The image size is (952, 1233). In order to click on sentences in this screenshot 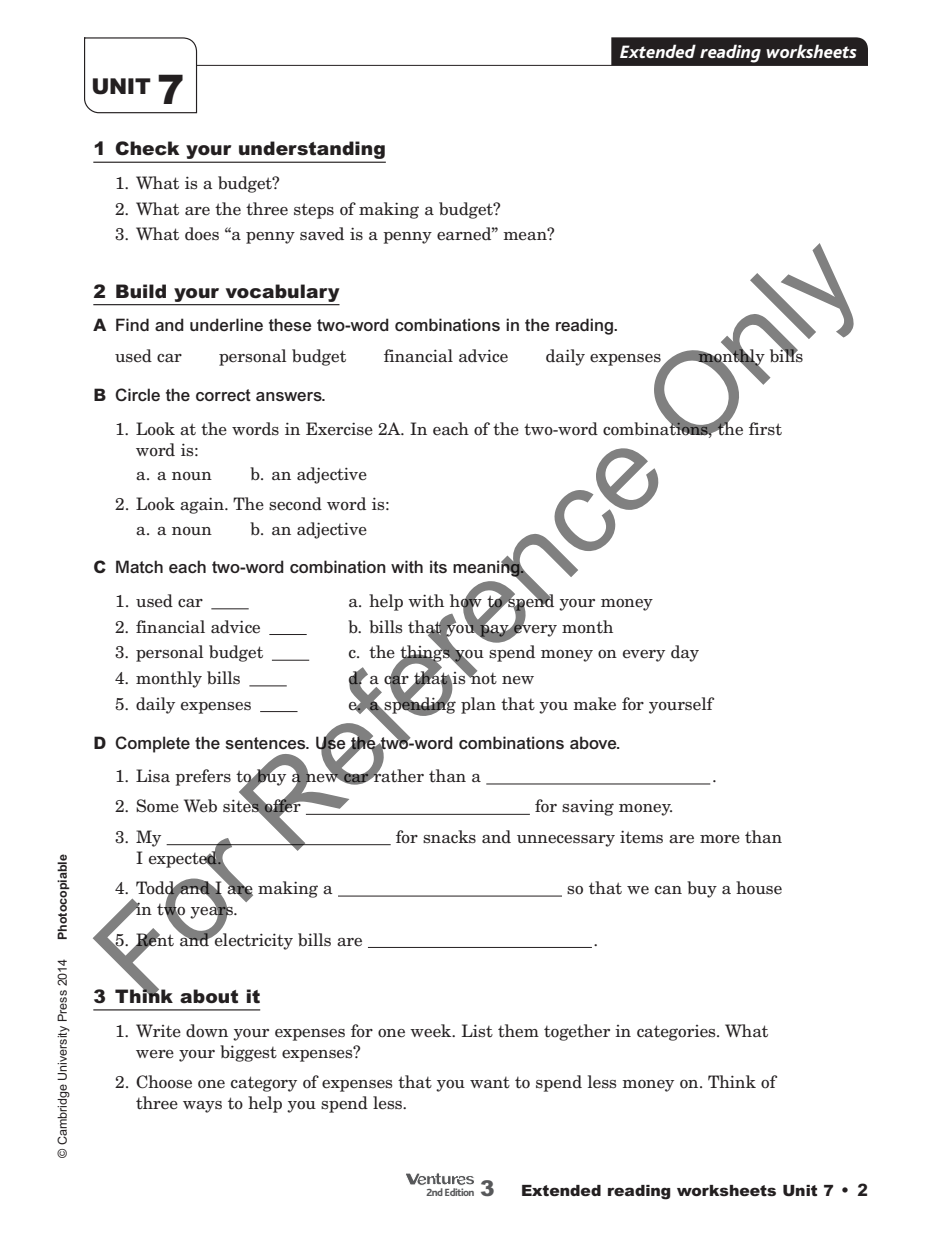, I will do `click(266, 743)`.
